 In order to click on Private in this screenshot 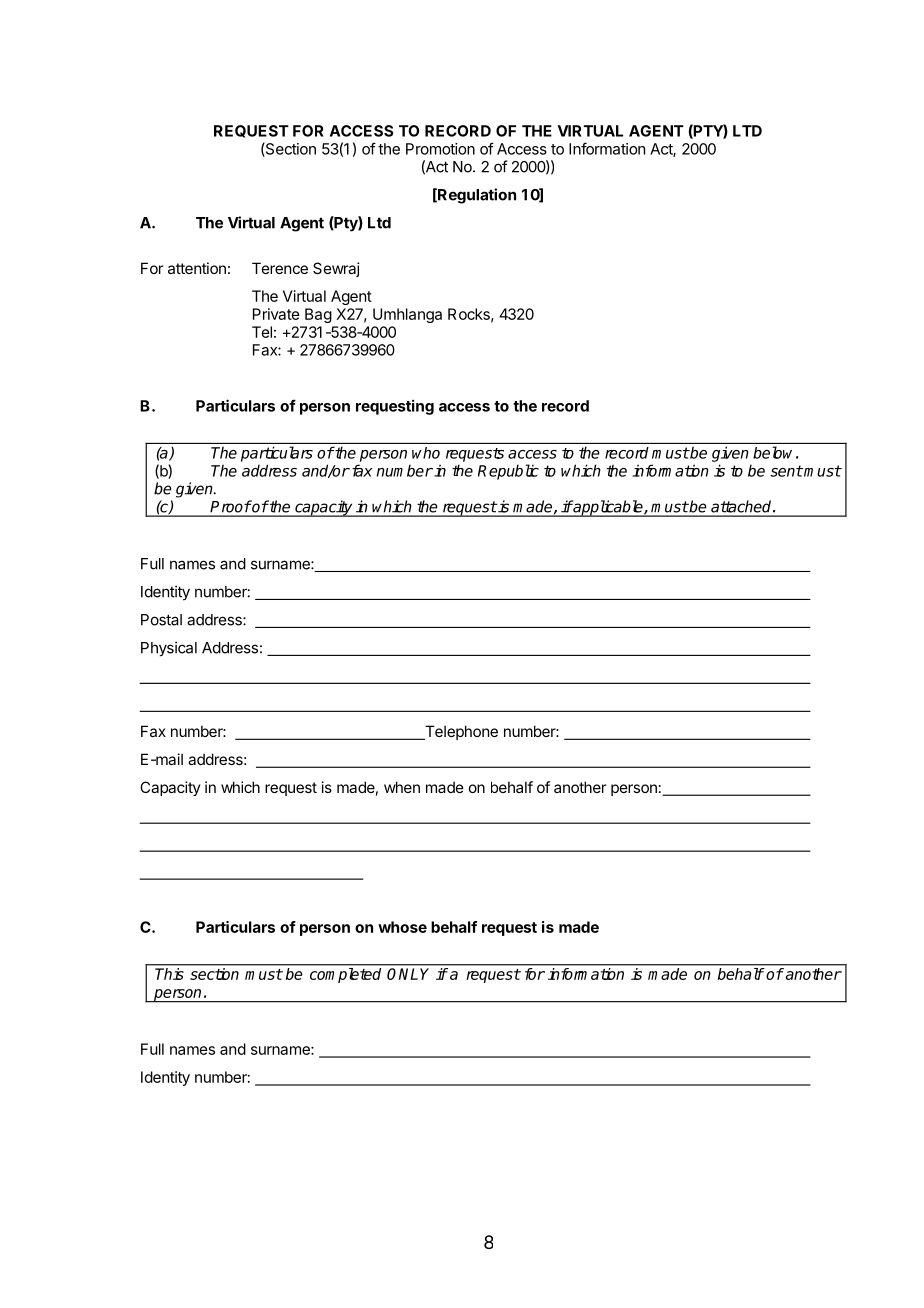, I will do `click(276, 314)`.
